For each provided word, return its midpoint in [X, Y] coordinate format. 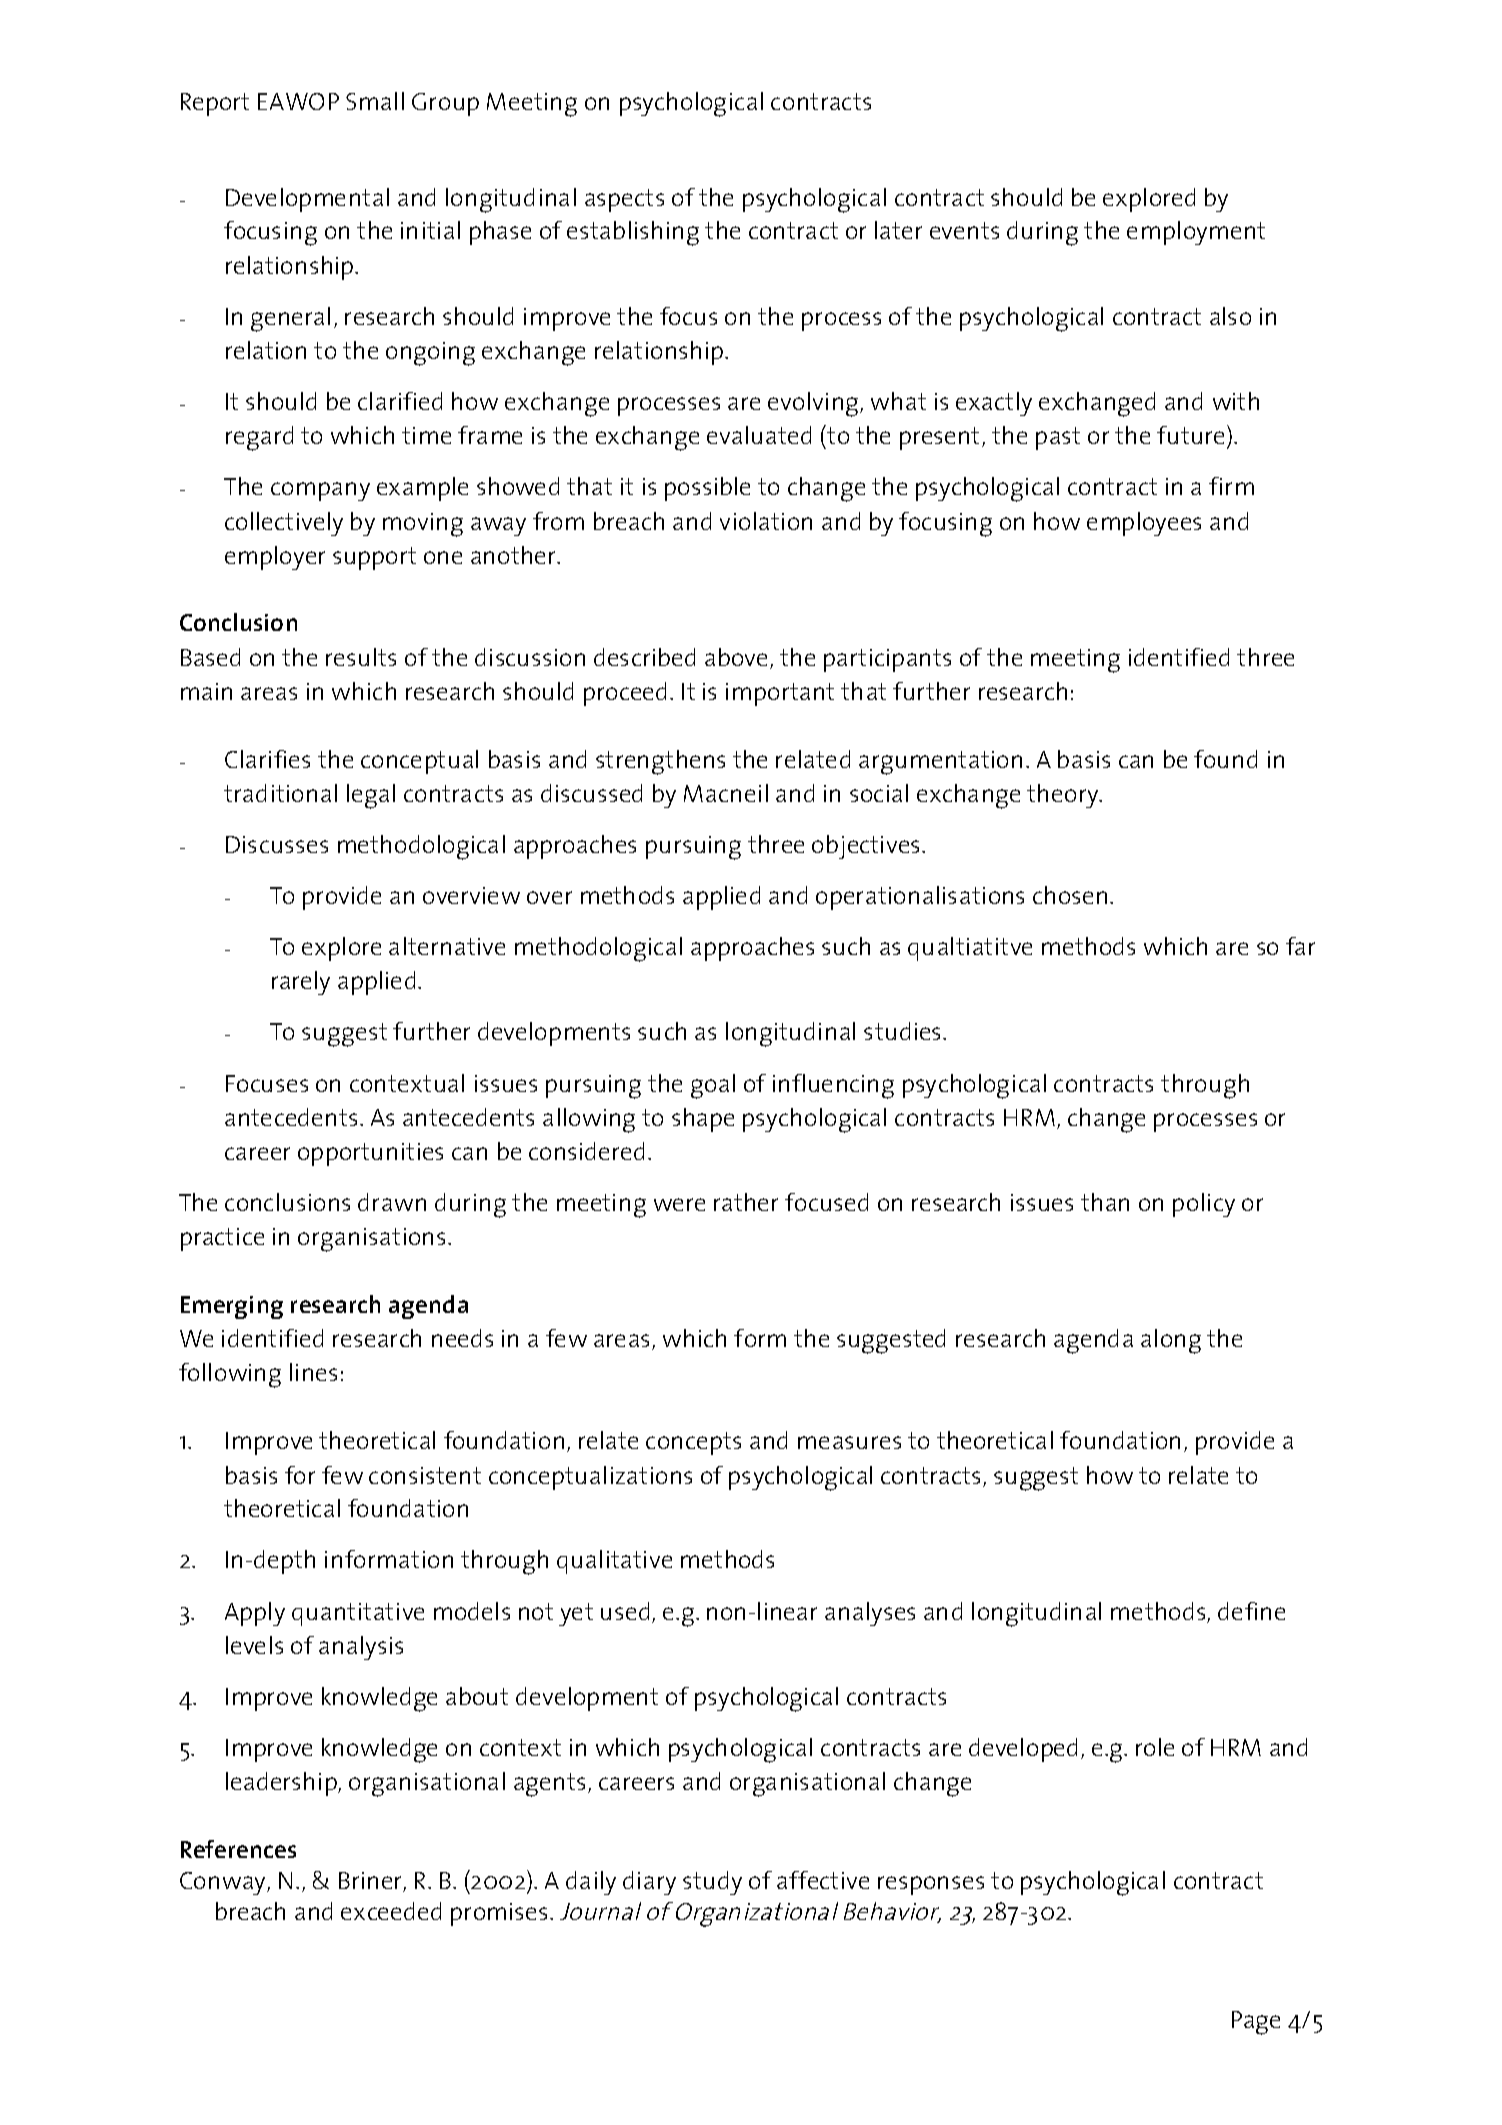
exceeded [391, 1911]
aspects [624, 200]
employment [1196, 233]
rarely [301, 983]
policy [1204, 1205]
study [712, 1883]
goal [713, 1086]
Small [375, 101]
